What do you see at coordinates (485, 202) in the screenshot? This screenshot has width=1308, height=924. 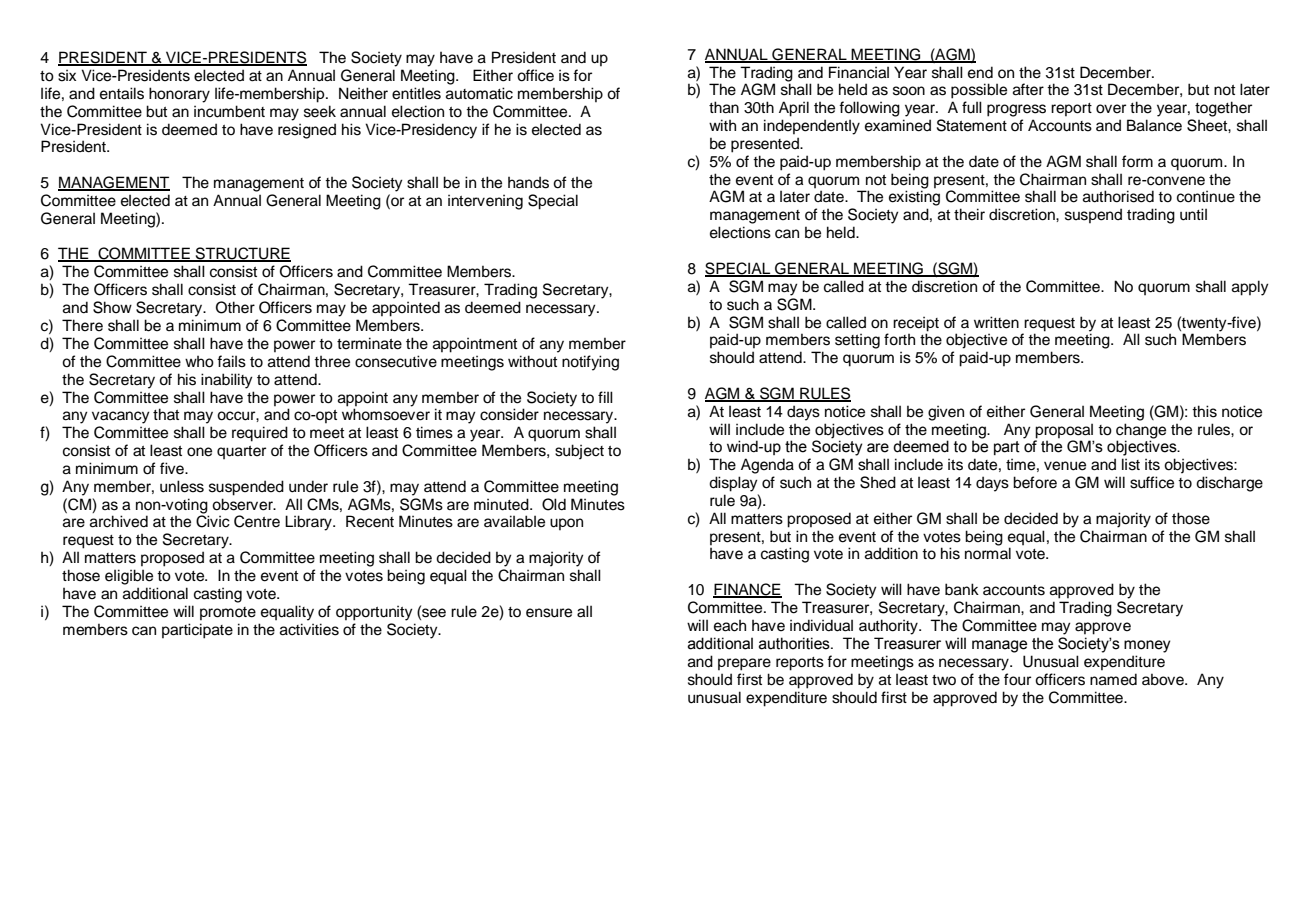 I see `intervening` at bounding box center [485, 202].
